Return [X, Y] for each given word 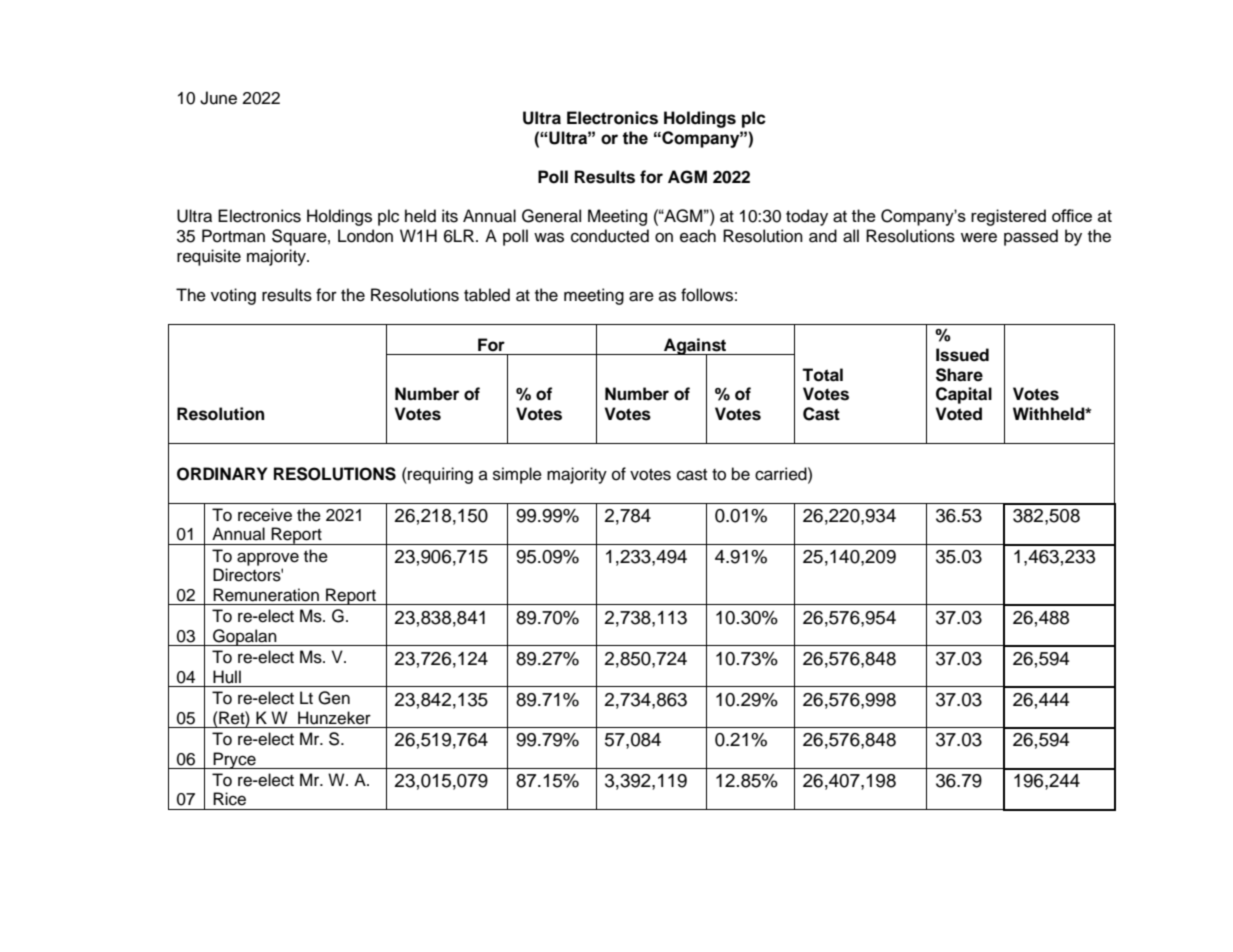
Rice [229, 799]
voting [233, 296]
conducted [610, 236]
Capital [964, 395]
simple [517, 475]
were [979, 237]
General [551, 216]
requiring [439, 475]
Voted [958, 414]
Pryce [234, 760]
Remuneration [266, 595]
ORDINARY [222, 474]
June [218, 98]
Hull [227, 677]
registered [1008, 217]
